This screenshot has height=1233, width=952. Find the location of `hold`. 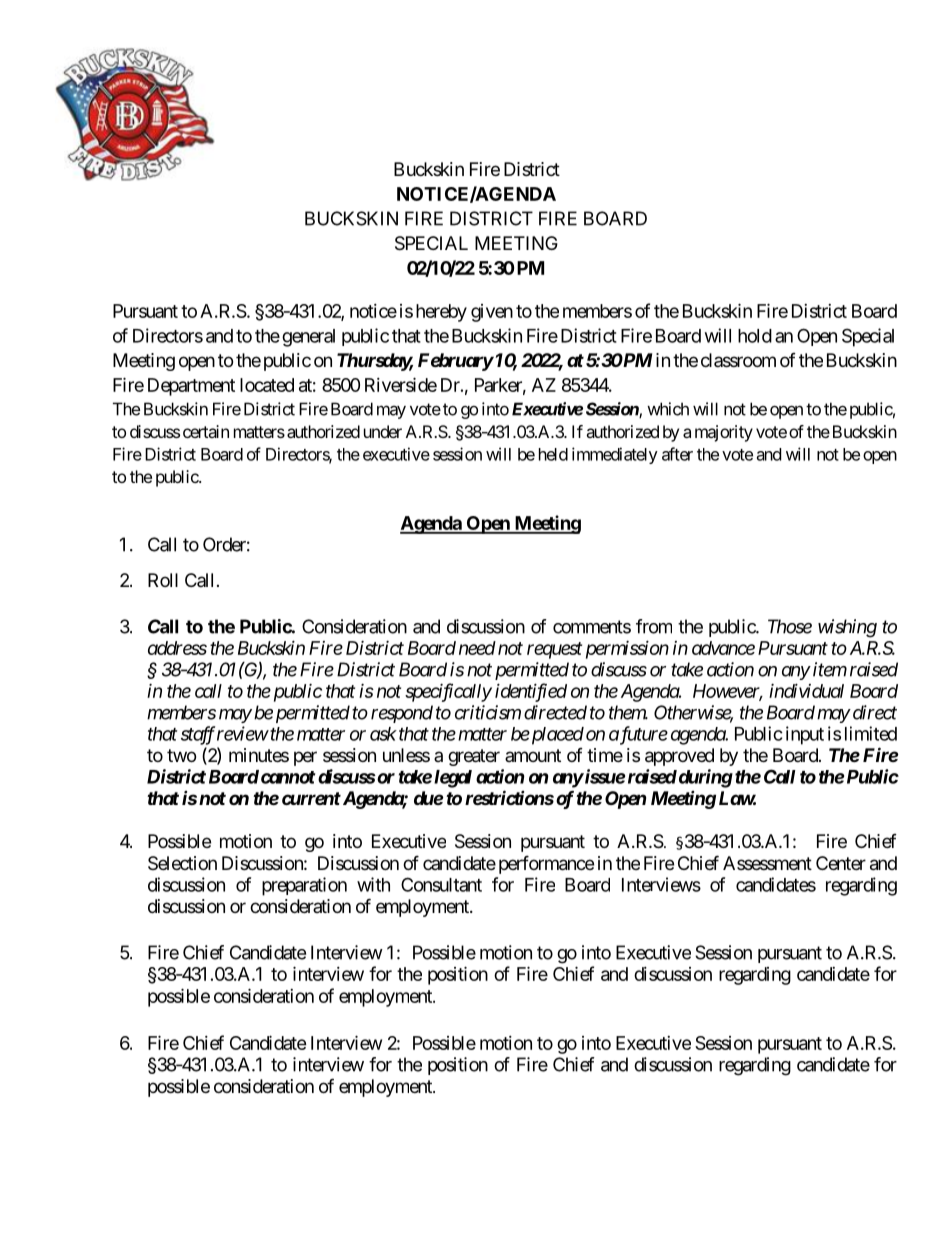

hold is located at coordinates (755, 336).
